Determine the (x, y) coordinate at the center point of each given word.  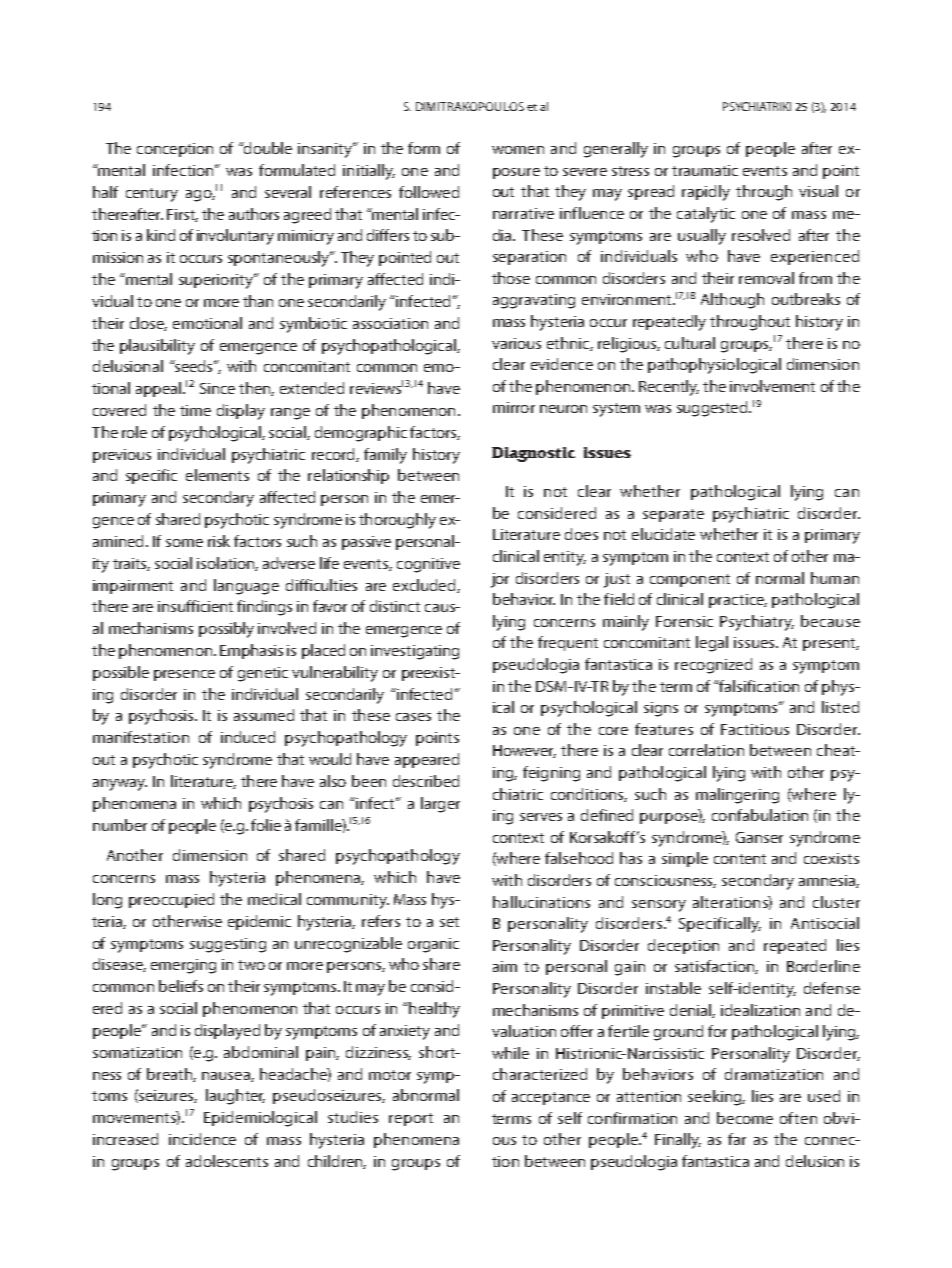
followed (429, 192)
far (737, 1139)
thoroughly (397, 521)
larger (440, 805)
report (411, 1119)
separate (673, 515)
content (740, 859)
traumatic (705, 170)
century (152, 195)
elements (217, 475)
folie (266, 825)
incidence (202, 1139)
